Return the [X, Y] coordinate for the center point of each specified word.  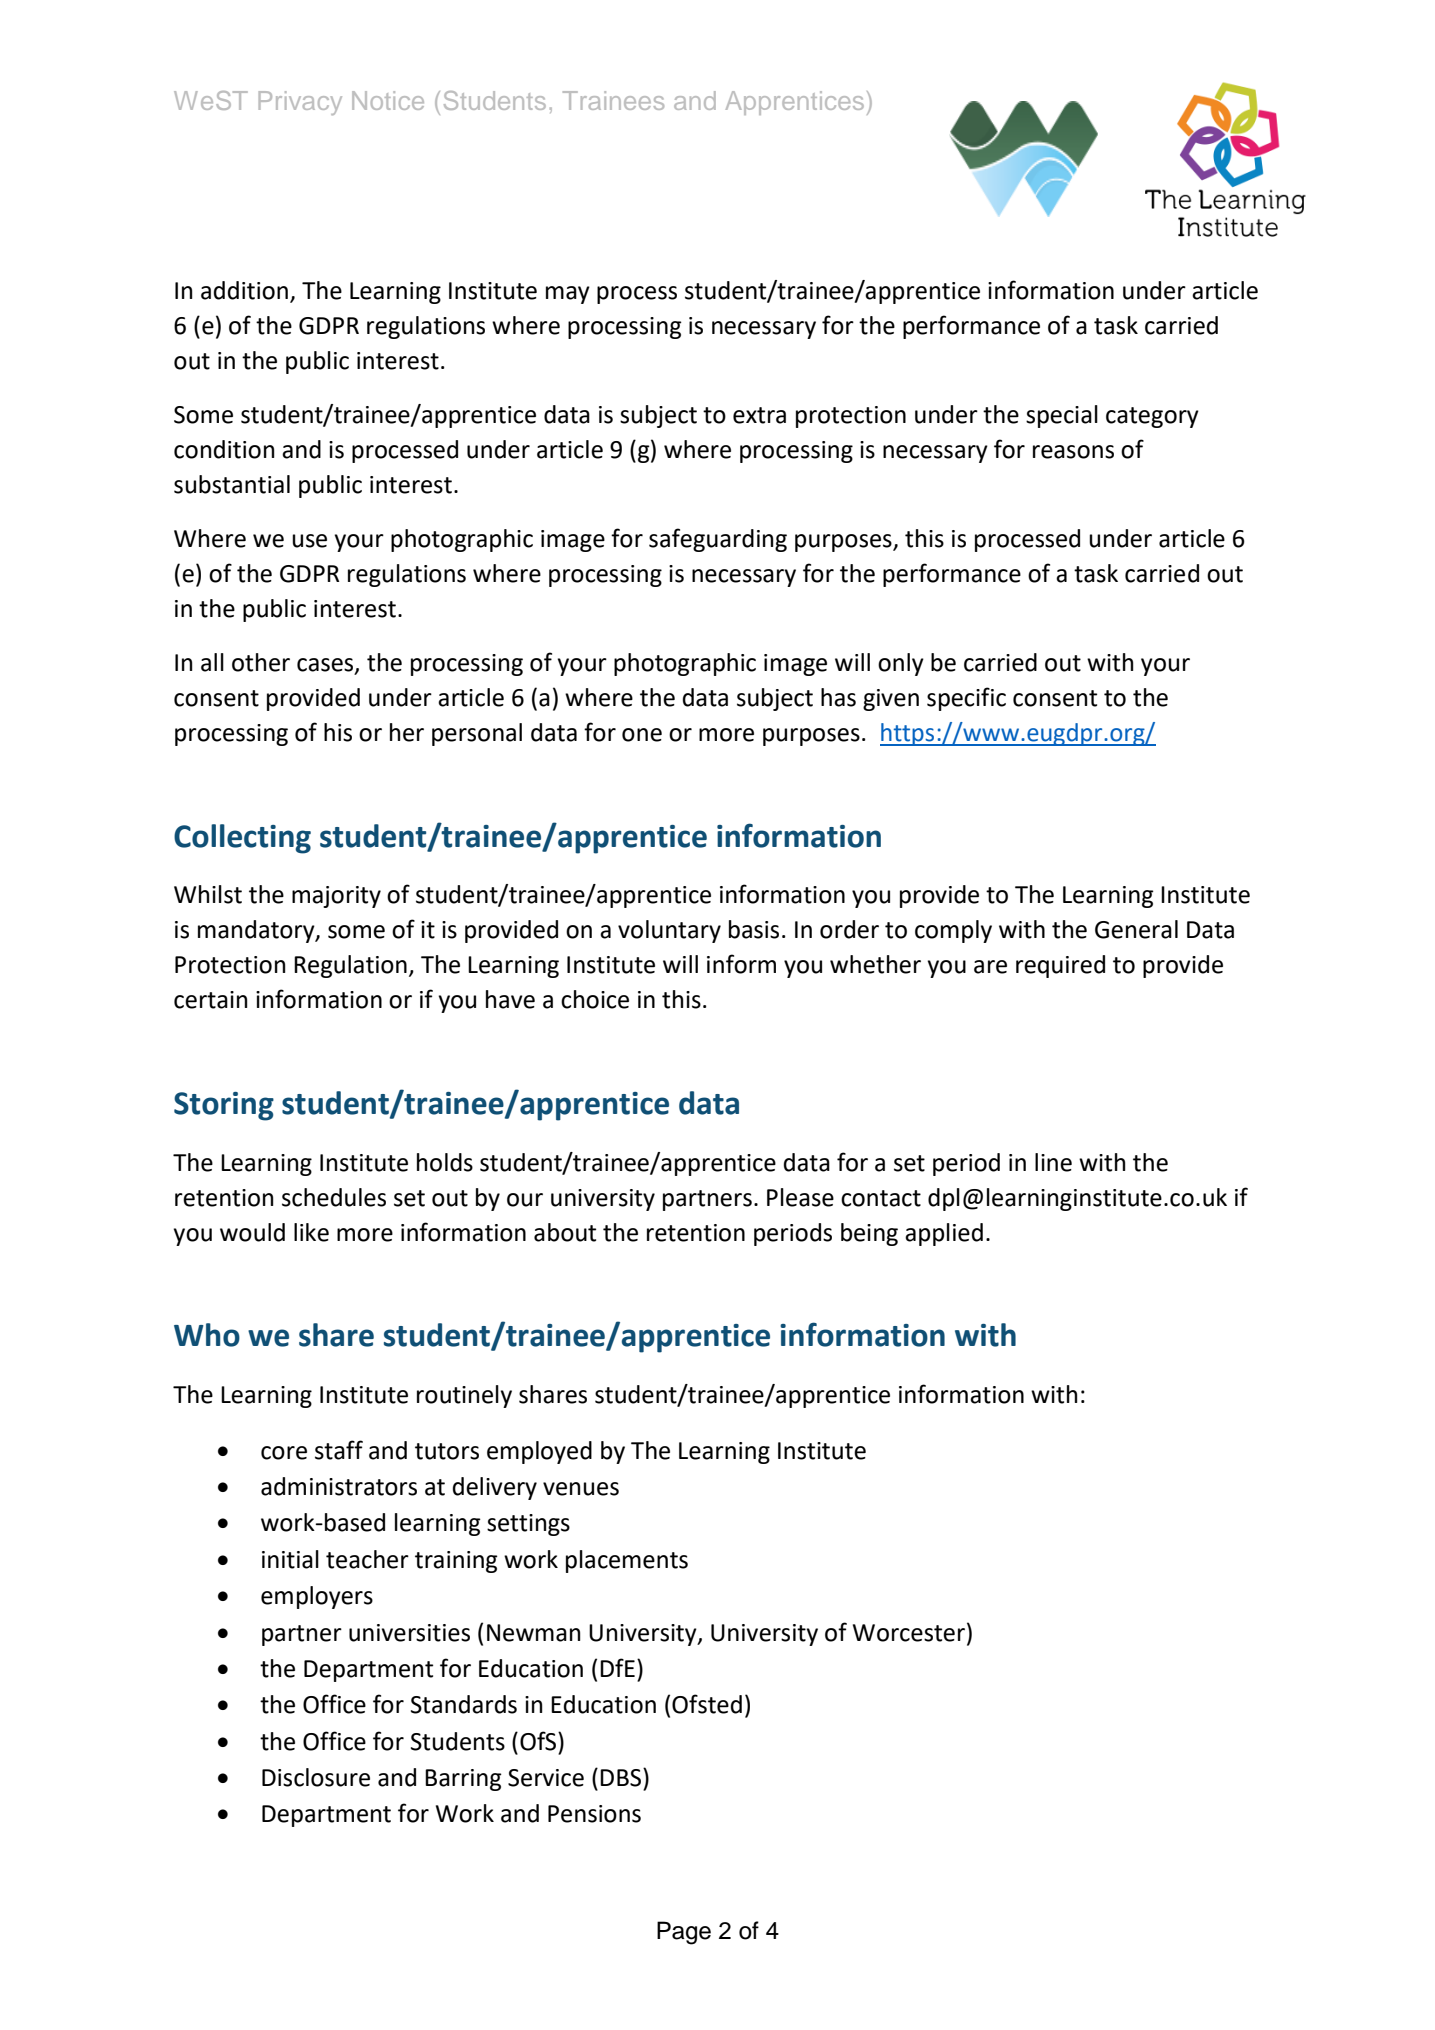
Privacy [300, 103]
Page [684, 1933]
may [568, 295]
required [1060, 966]
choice [595, 999]
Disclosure [316, 1777]
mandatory [257, 931]
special [1062, 416]
